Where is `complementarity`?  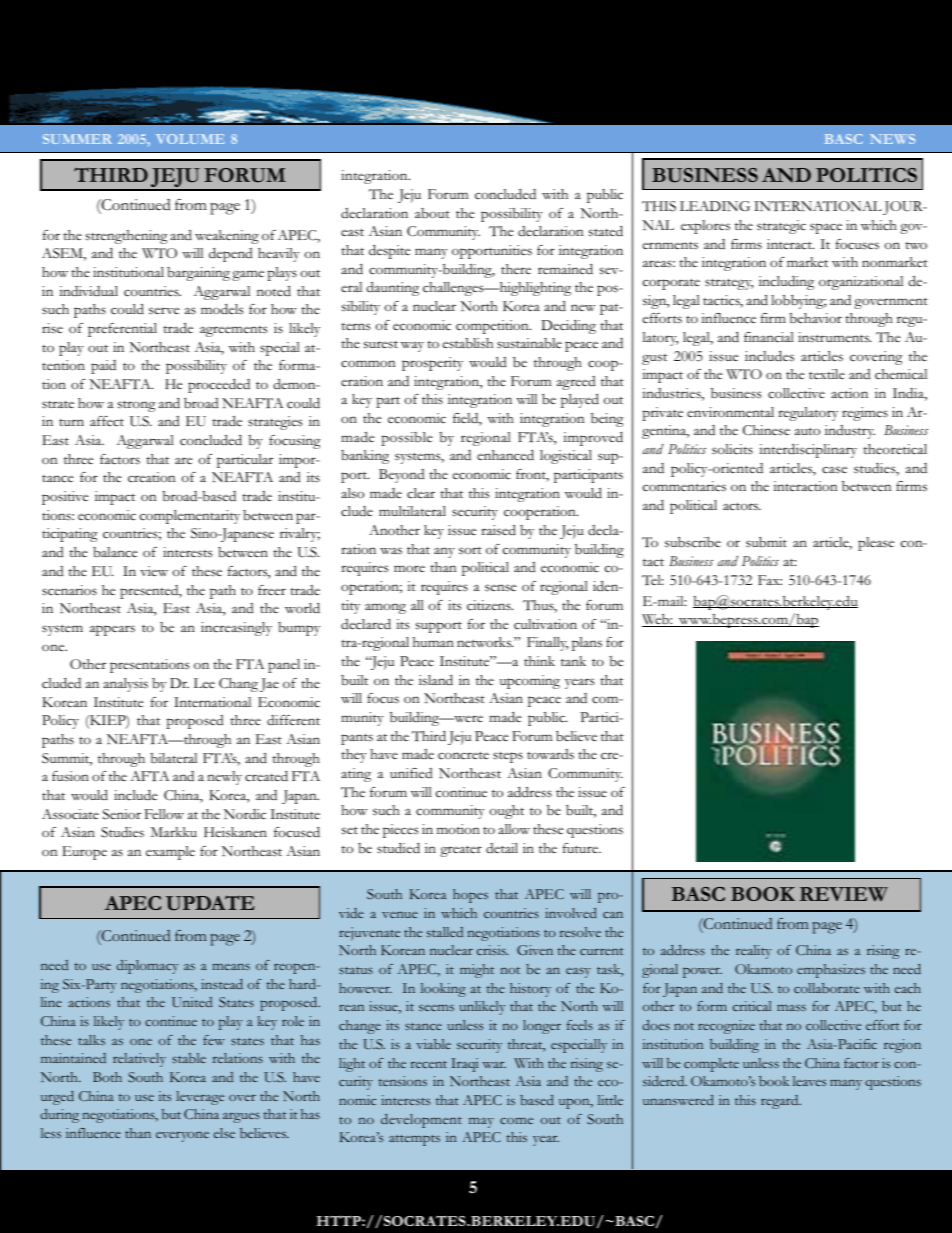
complementarity is located at coordinates (190, 517).
